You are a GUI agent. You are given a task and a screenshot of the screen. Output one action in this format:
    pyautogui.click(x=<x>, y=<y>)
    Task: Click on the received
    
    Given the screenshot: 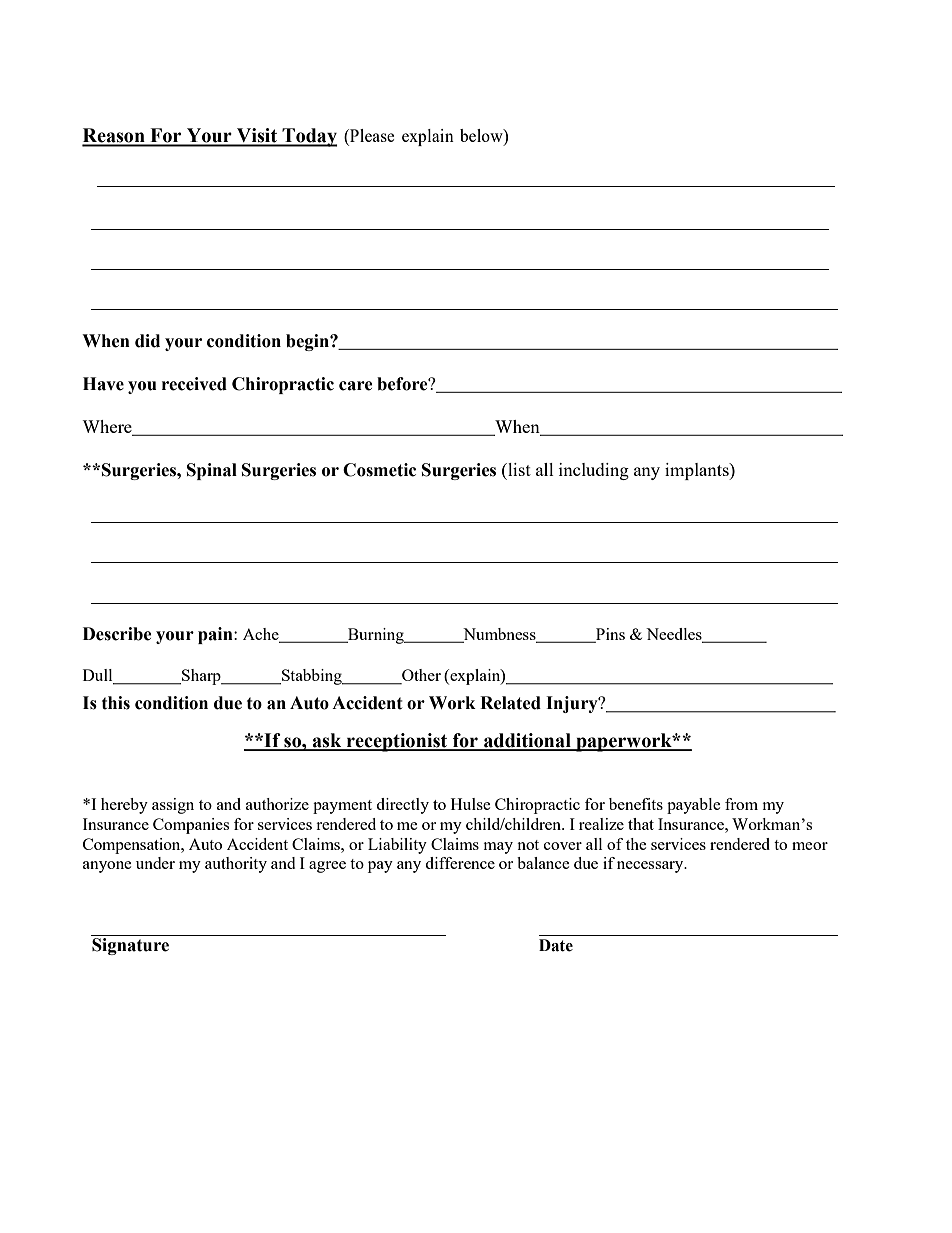 What is the action you would take?
    pyautogui.click(x=194, y=384)
